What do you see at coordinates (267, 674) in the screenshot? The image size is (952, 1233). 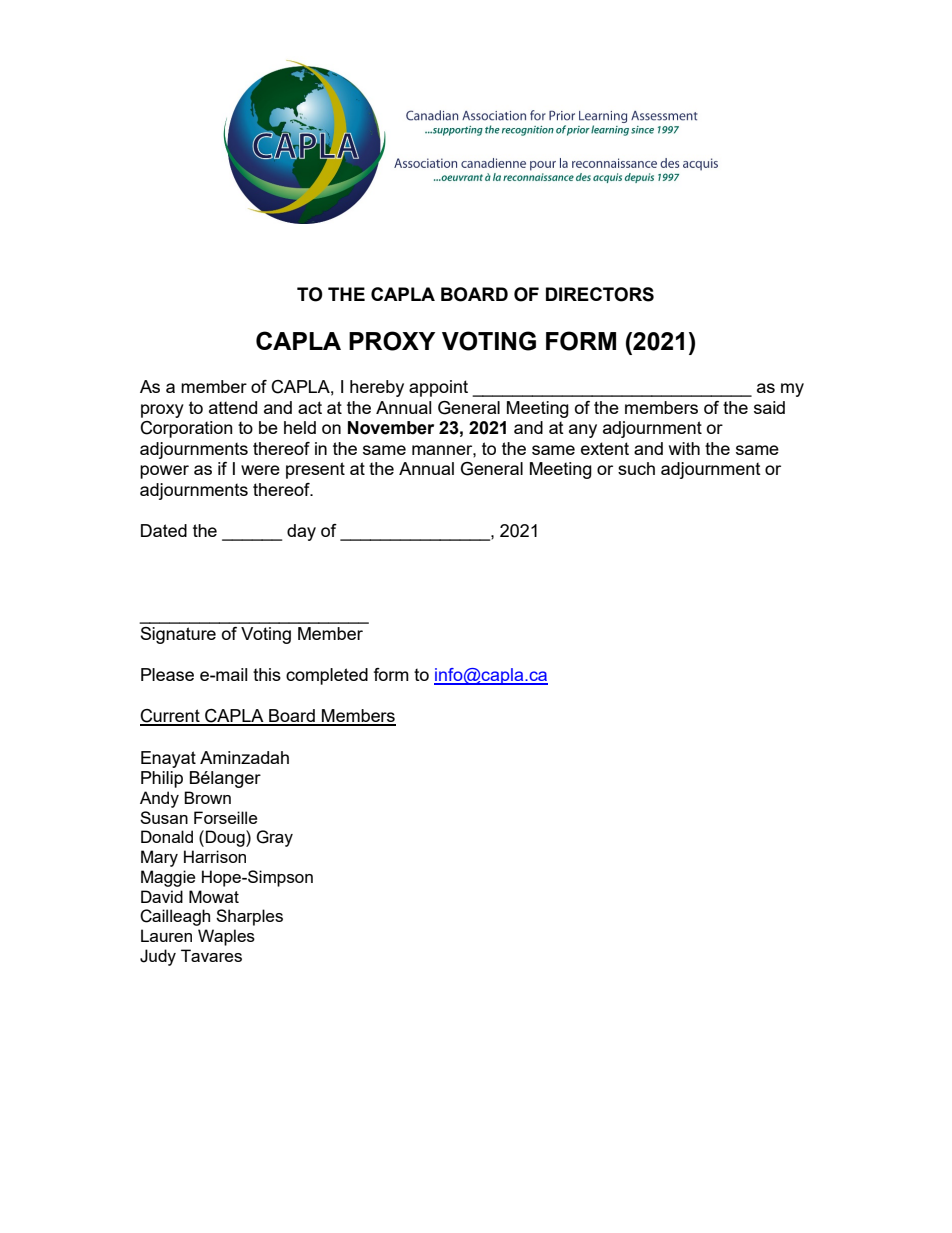 I see `this` at bounding box center [267, 674].
